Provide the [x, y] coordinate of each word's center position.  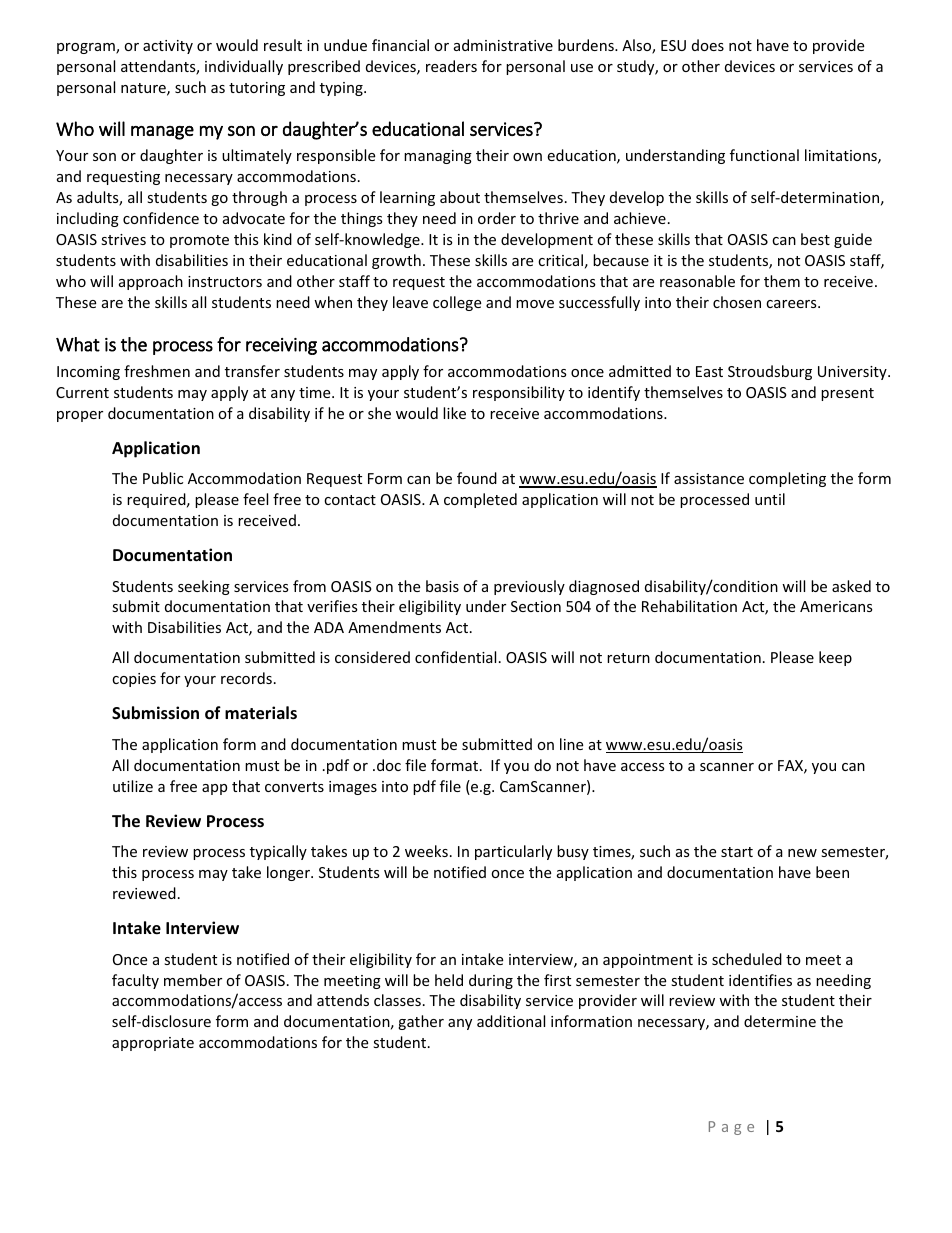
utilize [133, 786]
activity [168, 47]
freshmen [157, 371]
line [571, 744]
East [709, 371]
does [708, 45]
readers [451, 66]
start [737, 852]
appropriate [153, 1044]
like [454, 413]
